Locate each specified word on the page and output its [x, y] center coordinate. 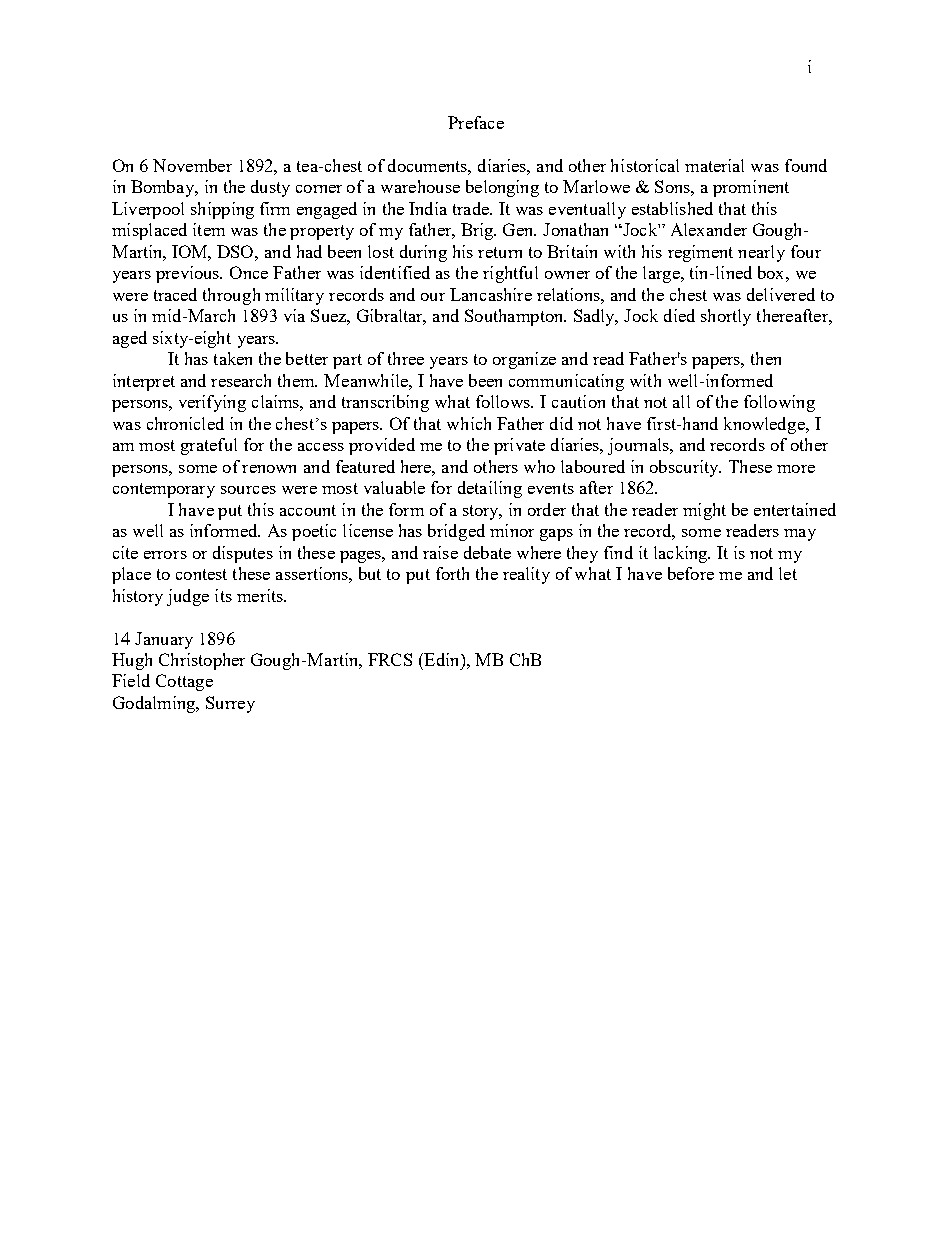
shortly [726, 317]
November [192, 165]
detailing [490, 489]
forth [452, 573]
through [231, 296]
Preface [476, 122]
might [704, 511]
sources [248, 490]
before [691, 573]
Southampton [515, 317]
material [714, 165]
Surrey [230, 704]
